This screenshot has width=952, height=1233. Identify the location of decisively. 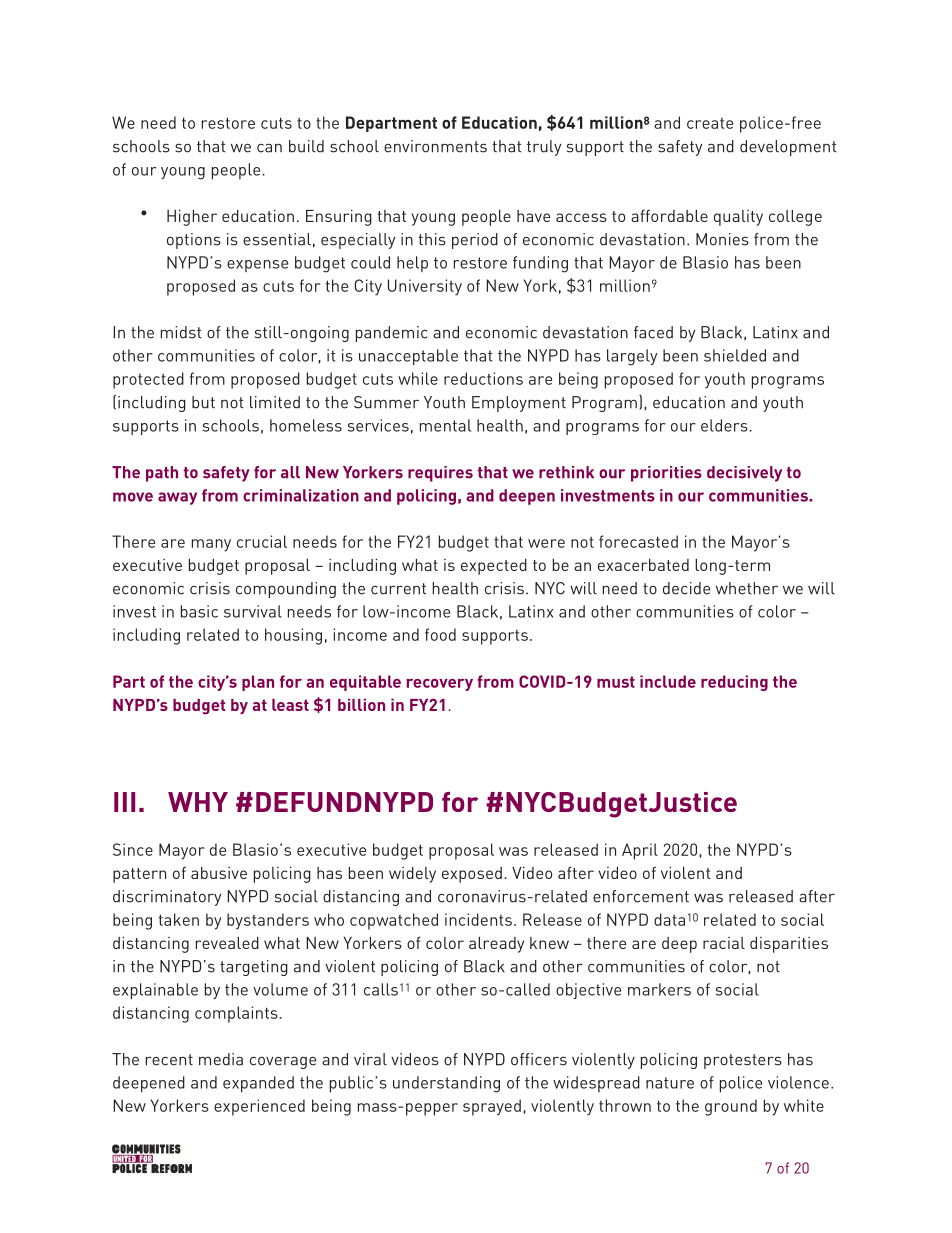
(744, 474).
